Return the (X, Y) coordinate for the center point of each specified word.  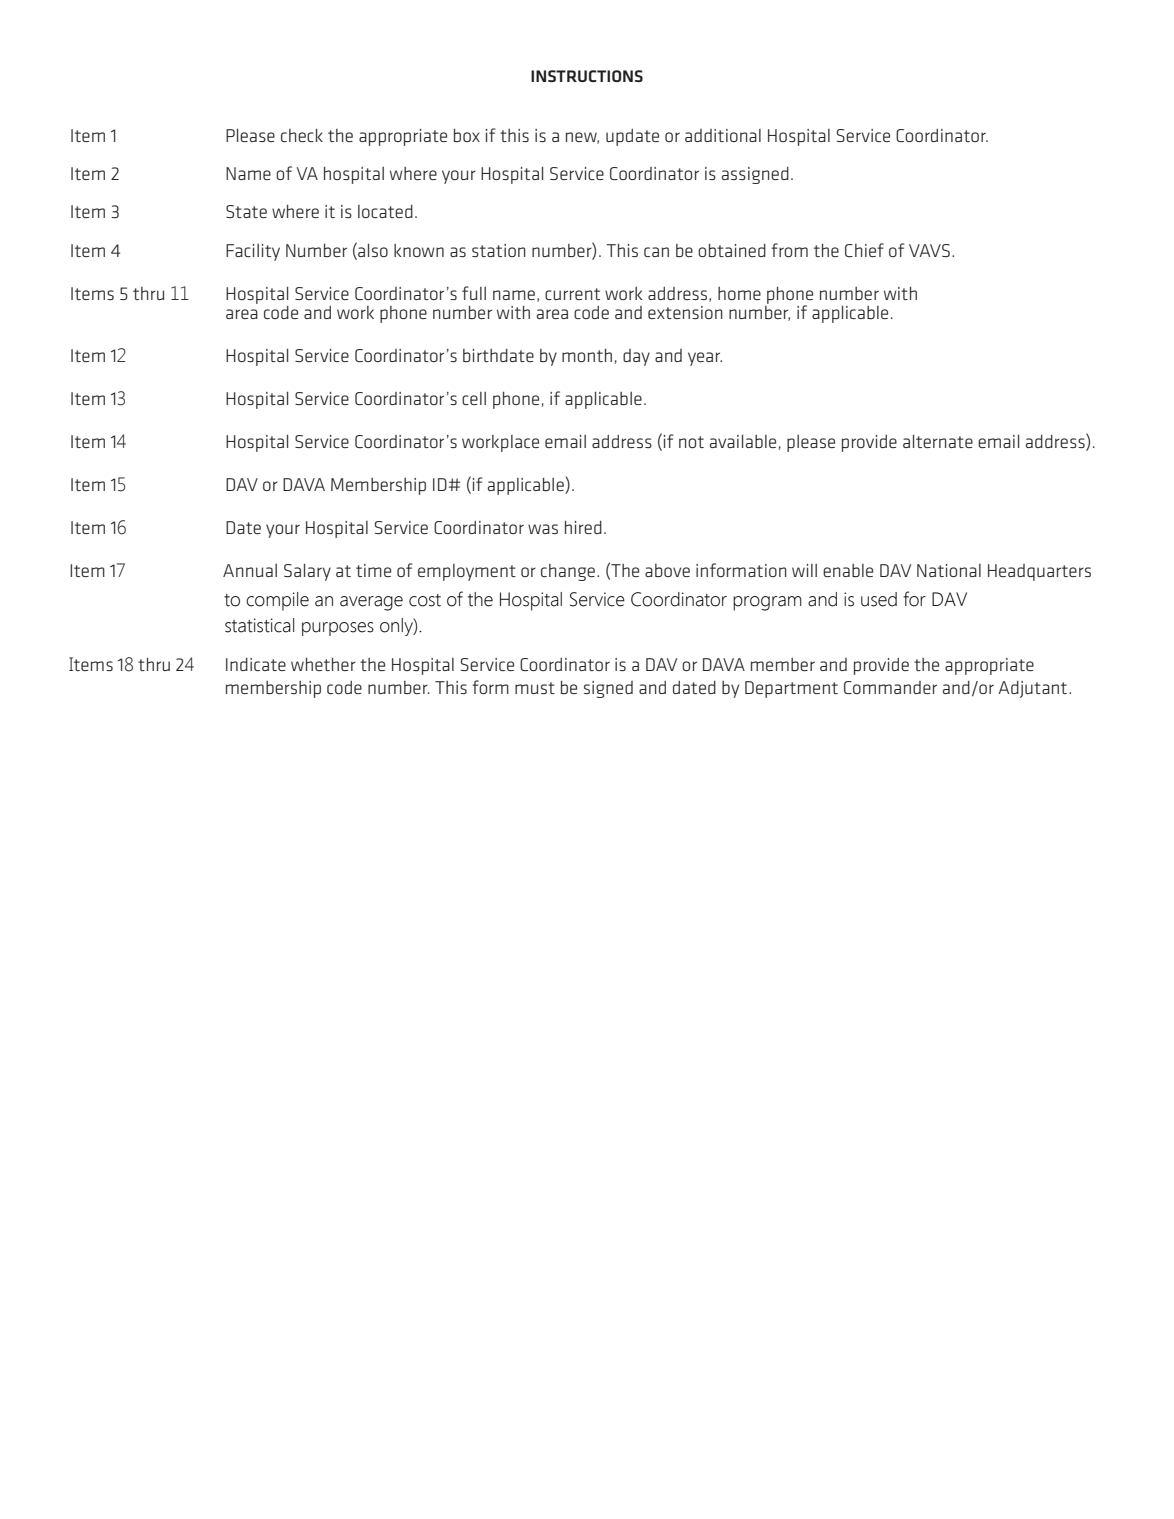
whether (323, 664)
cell (474, 398)
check (302, 135)
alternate (938, 441)
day (636, 357)
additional (723, 135)
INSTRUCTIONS (587, 76)
